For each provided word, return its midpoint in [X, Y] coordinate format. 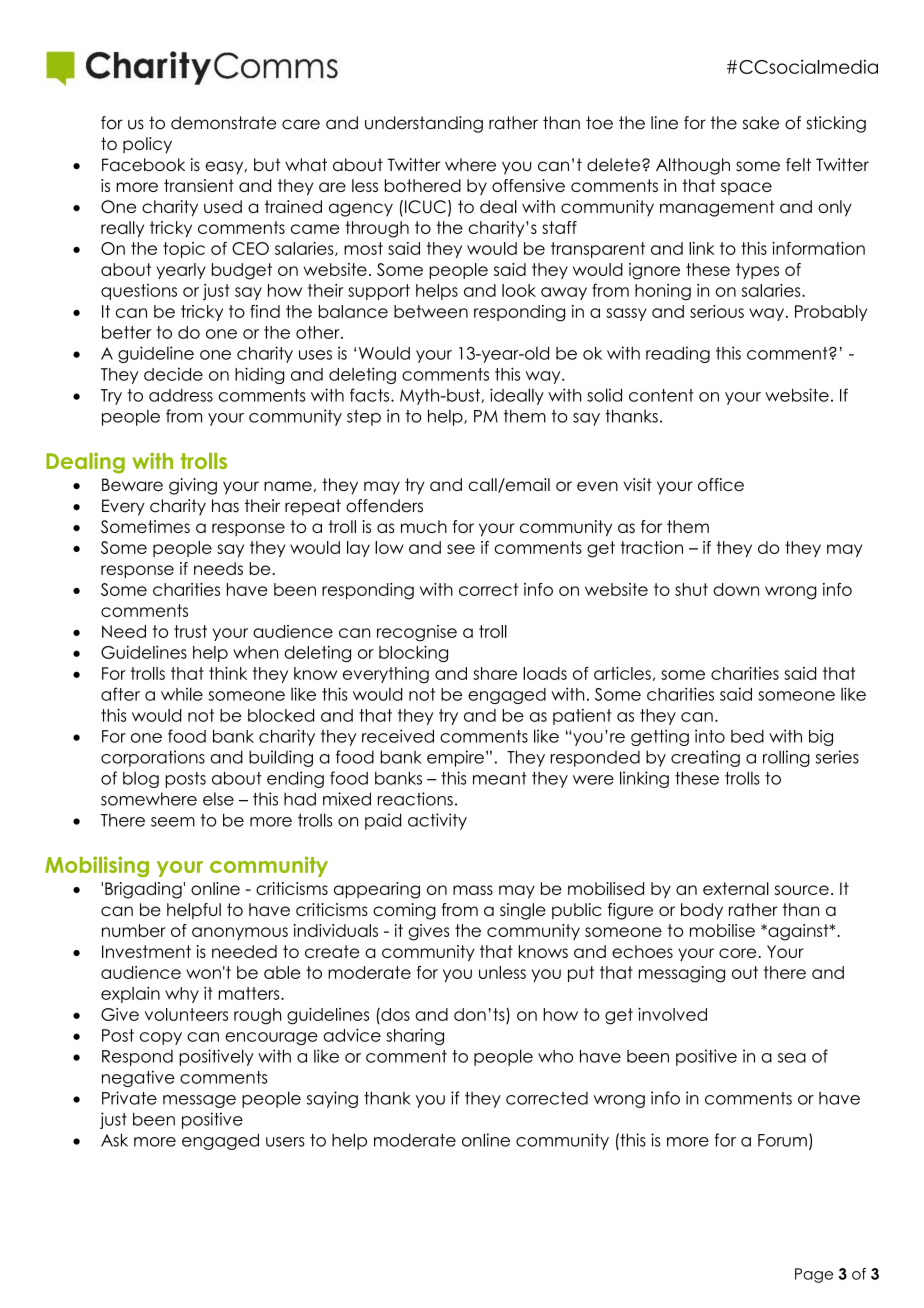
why [182, 995]
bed [747, 736]
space [746, 188]
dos [394, 1014]
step [364, 418]
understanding [424, 124]
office [721, 484]
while [182, 694]
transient [199, 185]
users [285, 1142]
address [181, 395]
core [739, 953]
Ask [114, 1140]
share [495, 673]
